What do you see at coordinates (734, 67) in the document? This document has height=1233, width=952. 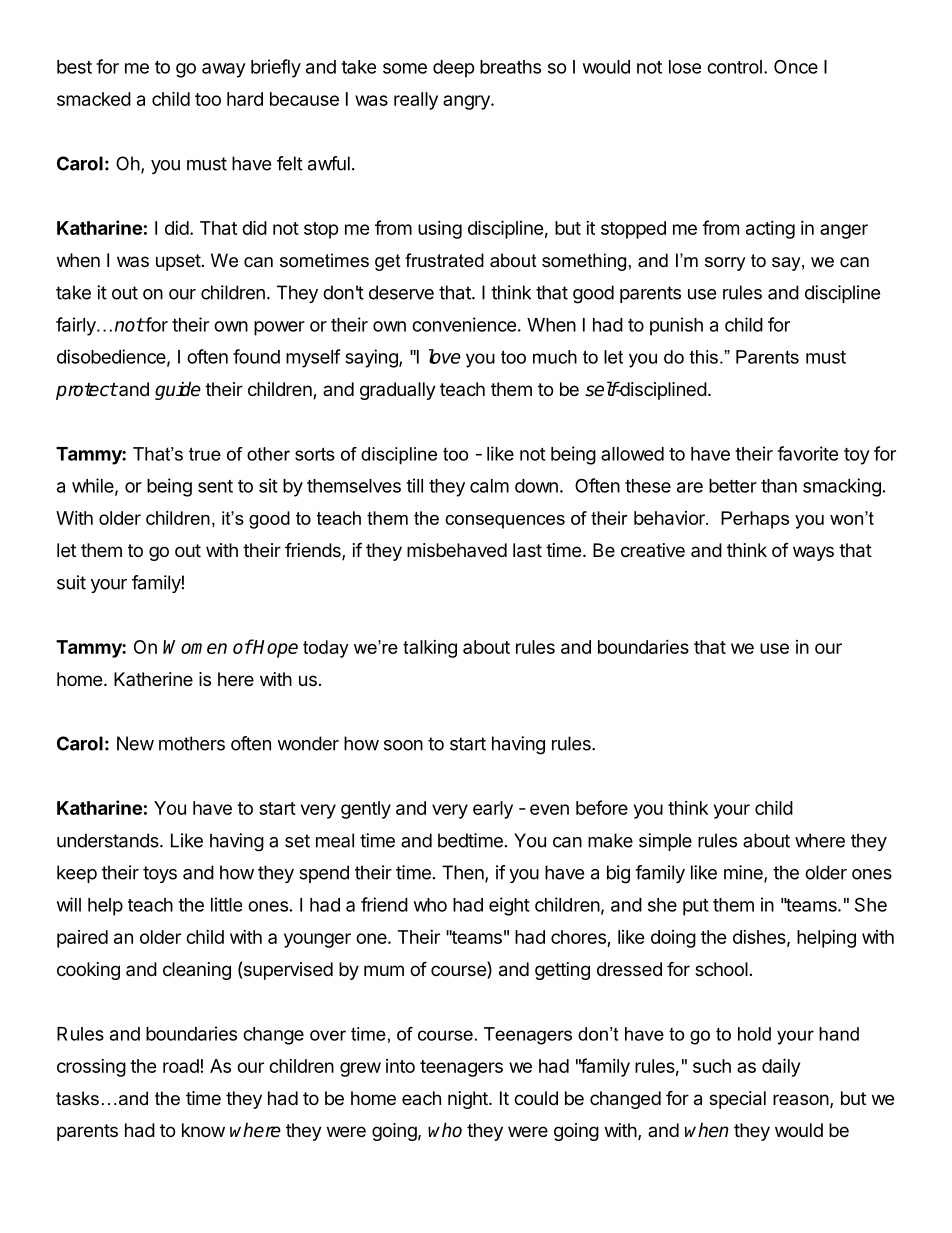 I see `control` at bounding box center [734, 67].
